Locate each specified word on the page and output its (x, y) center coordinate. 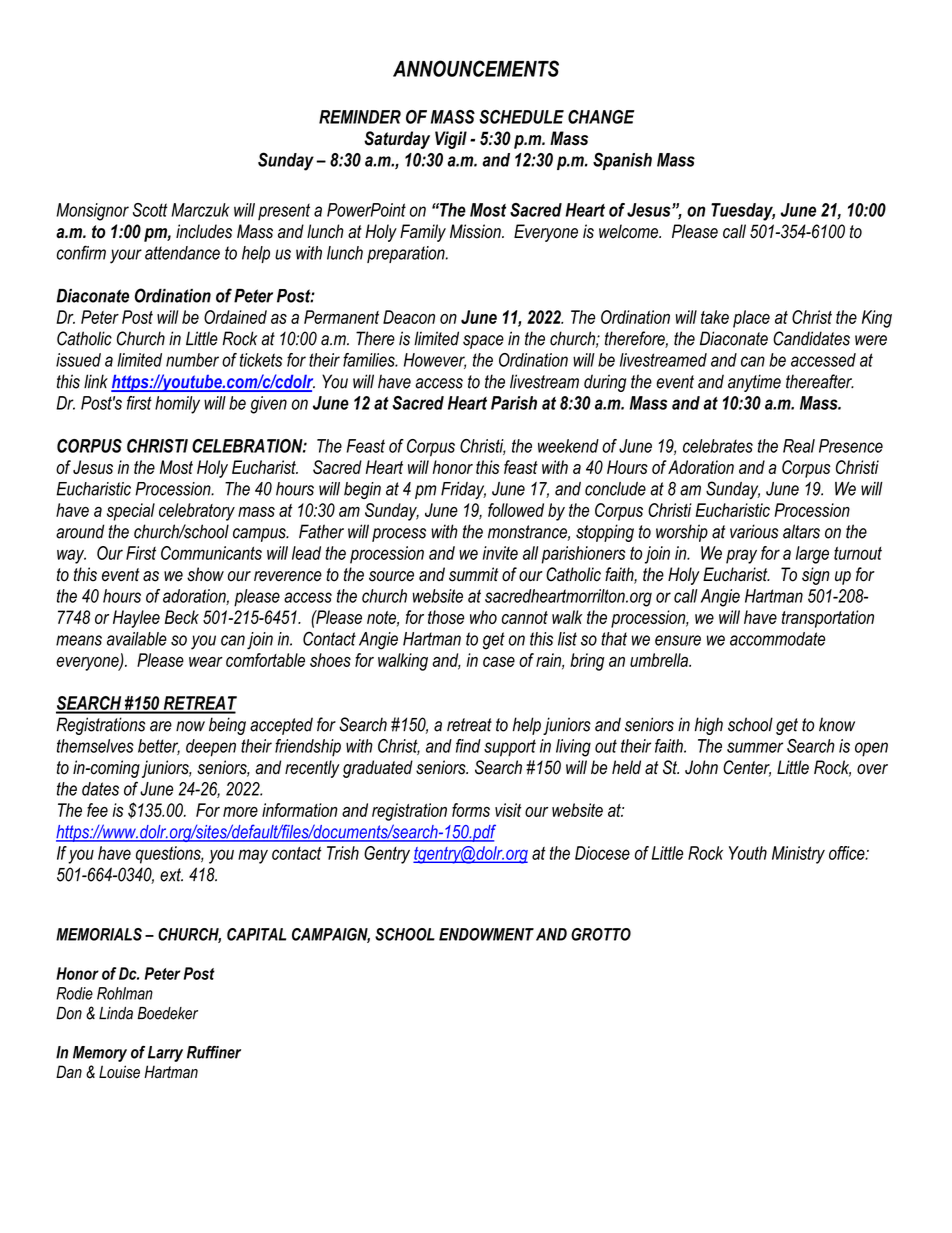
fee (97, 810)
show (205, 574)
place (751, 319)
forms (471, 810)
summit (473, 574)
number (192, 360)
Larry (165, 1054)
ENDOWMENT (486, 934)
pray (741, 556)
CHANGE (601, 117)
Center (747, 768)
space (483, 342)
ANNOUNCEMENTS (476, 68)
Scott (150, 210)
